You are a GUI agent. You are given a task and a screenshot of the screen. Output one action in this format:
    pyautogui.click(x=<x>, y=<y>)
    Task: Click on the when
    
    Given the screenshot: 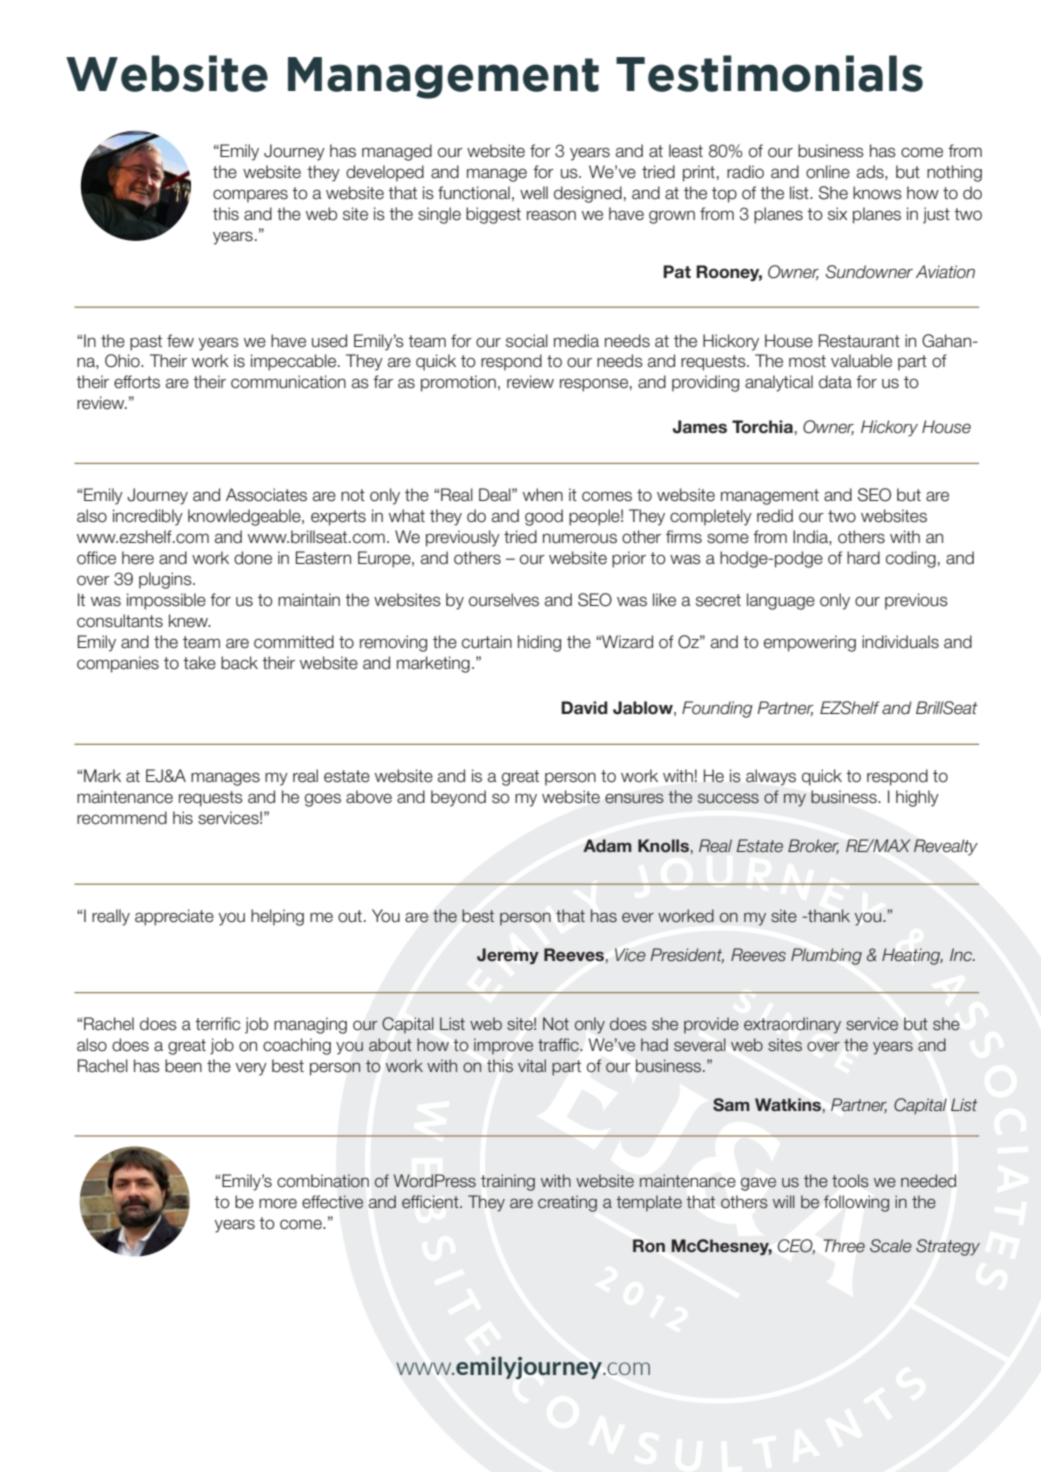 What is the action you would take?
    pyautogui.click(x=543, y=495)
